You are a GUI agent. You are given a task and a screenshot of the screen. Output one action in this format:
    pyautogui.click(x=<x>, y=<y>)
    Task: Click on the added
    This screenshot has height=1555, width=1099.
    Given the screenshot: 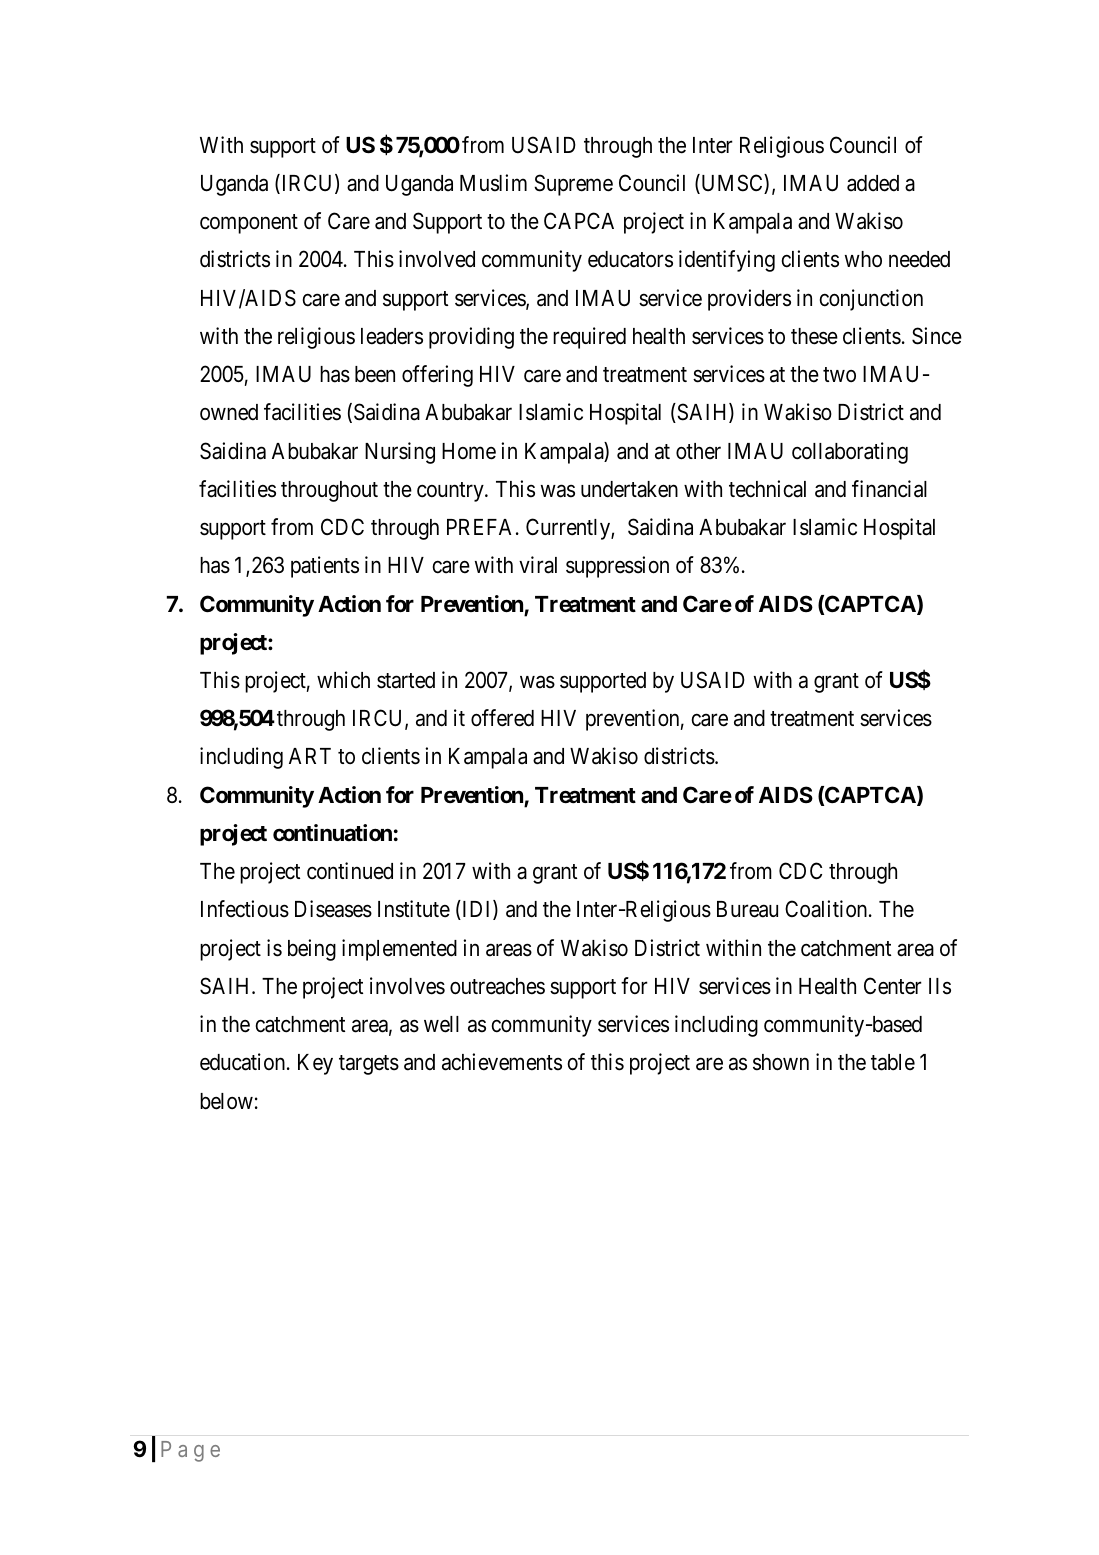 What is the action you would take?
    pyautogui.click(x=873, y=183)
